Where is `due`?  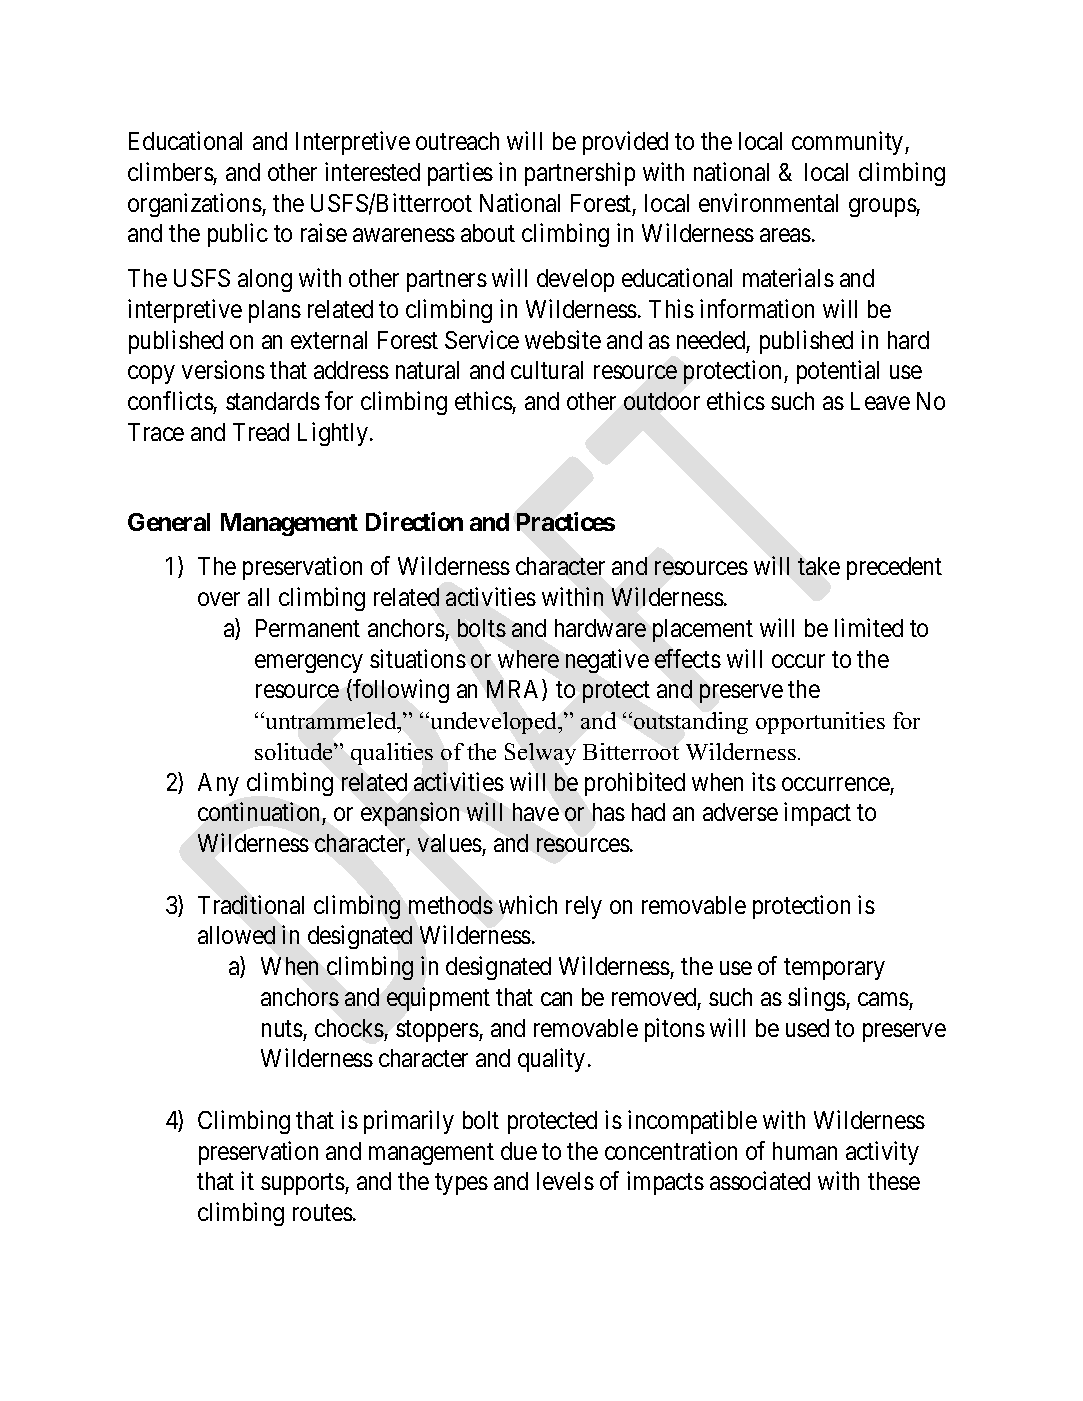 due is located at coordinates (519, 1151).
